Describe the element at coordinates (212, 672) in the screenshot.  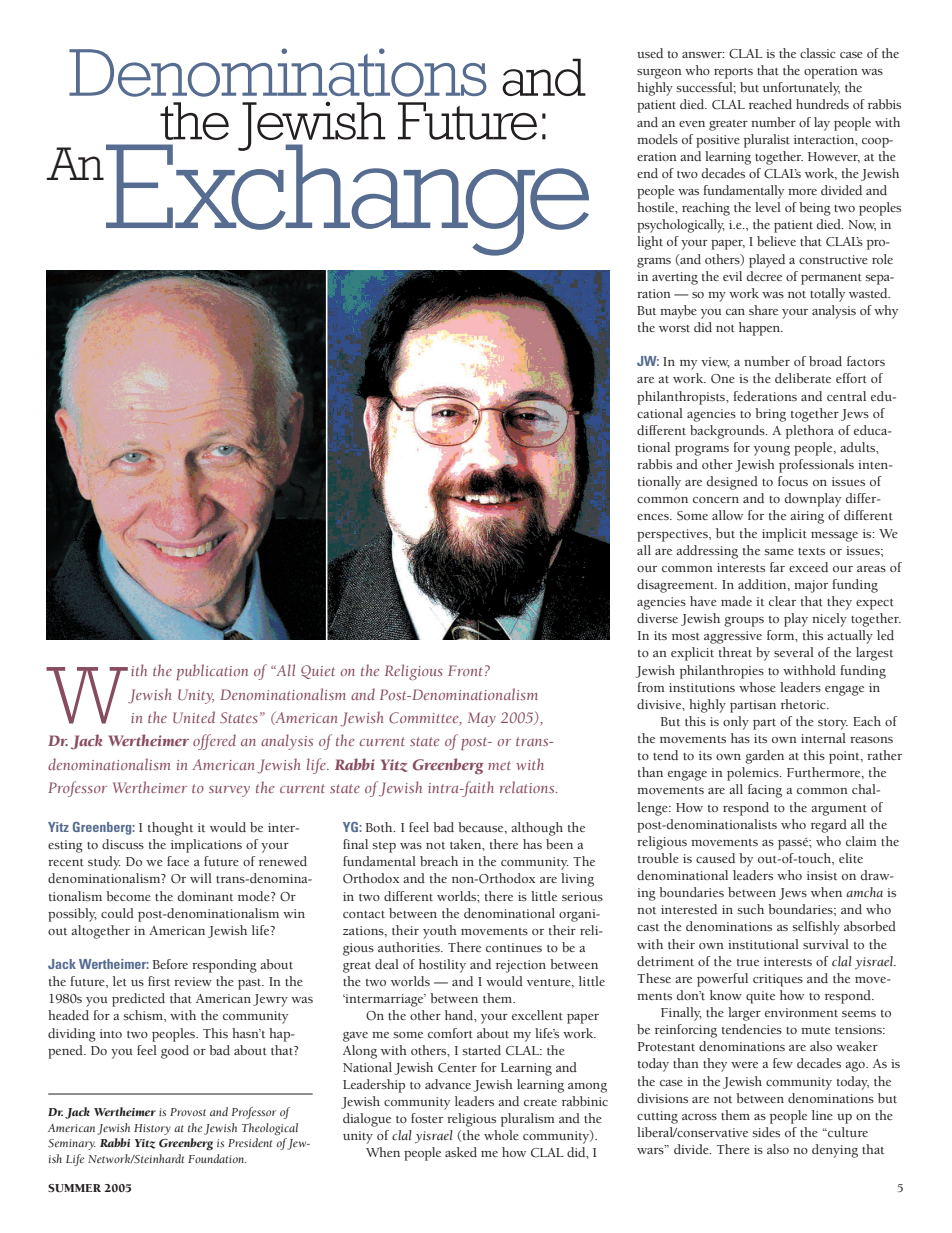
I see `publication` at that location.
